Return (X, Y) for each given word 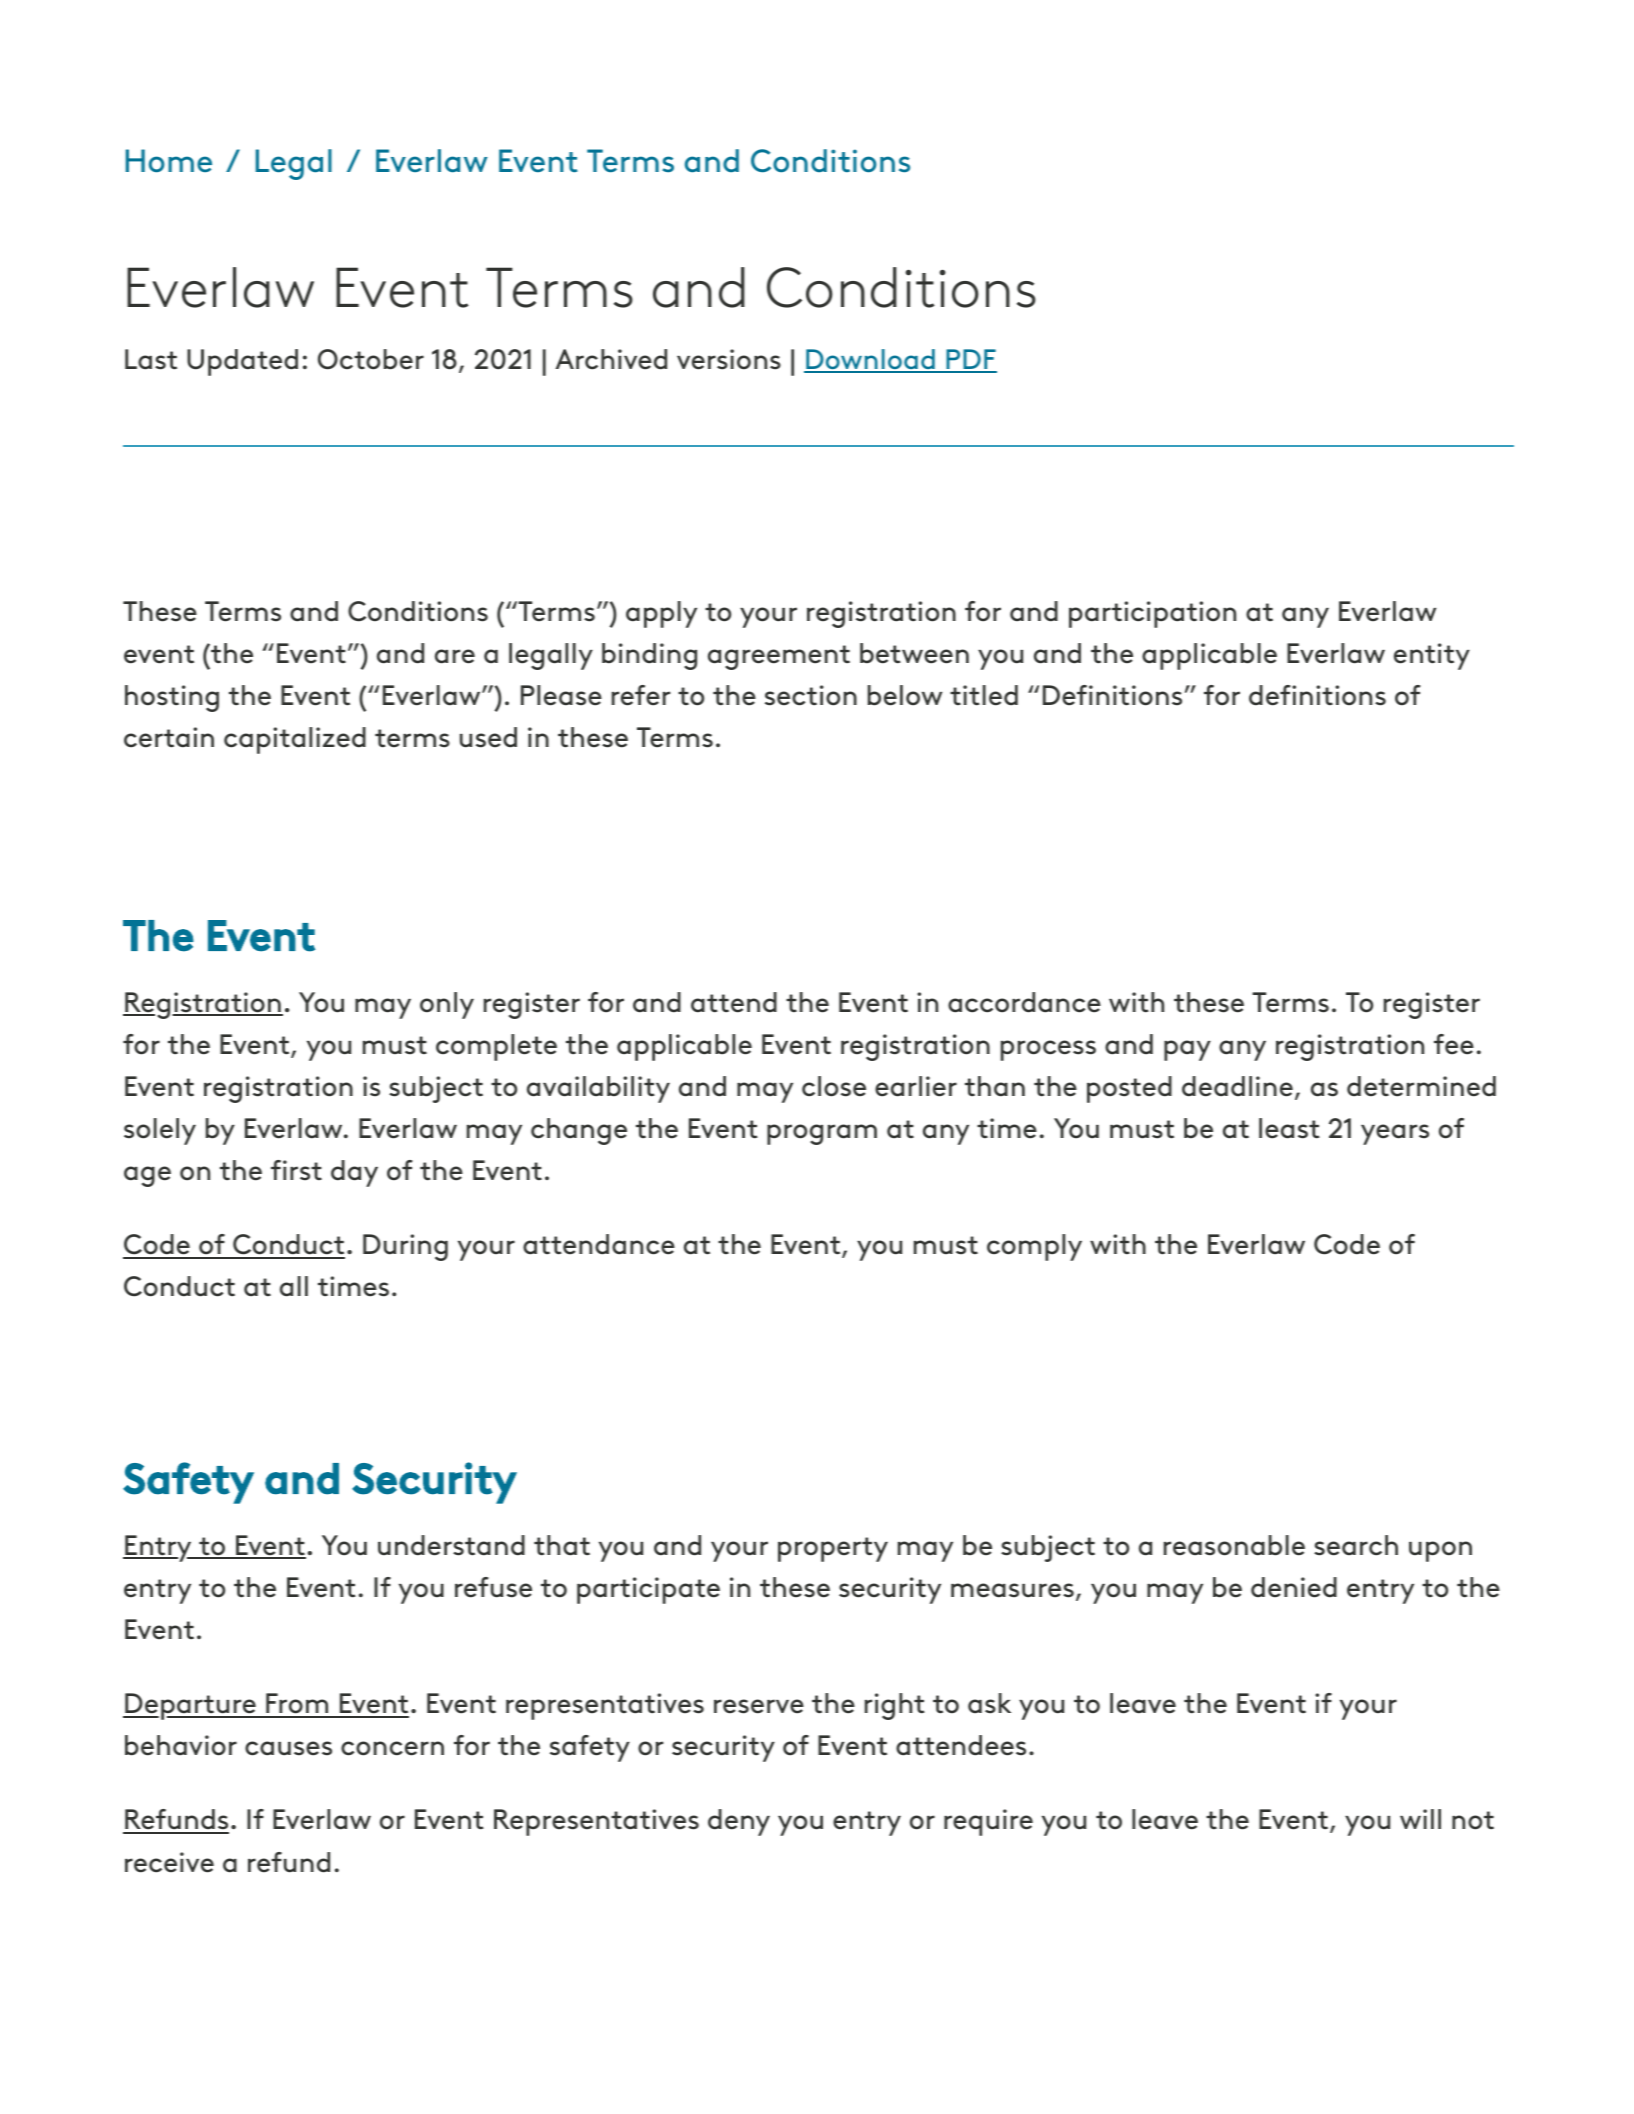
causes (288, 1748)
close (834, 1086)
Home (169, 161)
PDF (970, 360)
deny (739, 1822)
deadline (1237, 1086)
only (447, 1005)
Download (870, 360)
